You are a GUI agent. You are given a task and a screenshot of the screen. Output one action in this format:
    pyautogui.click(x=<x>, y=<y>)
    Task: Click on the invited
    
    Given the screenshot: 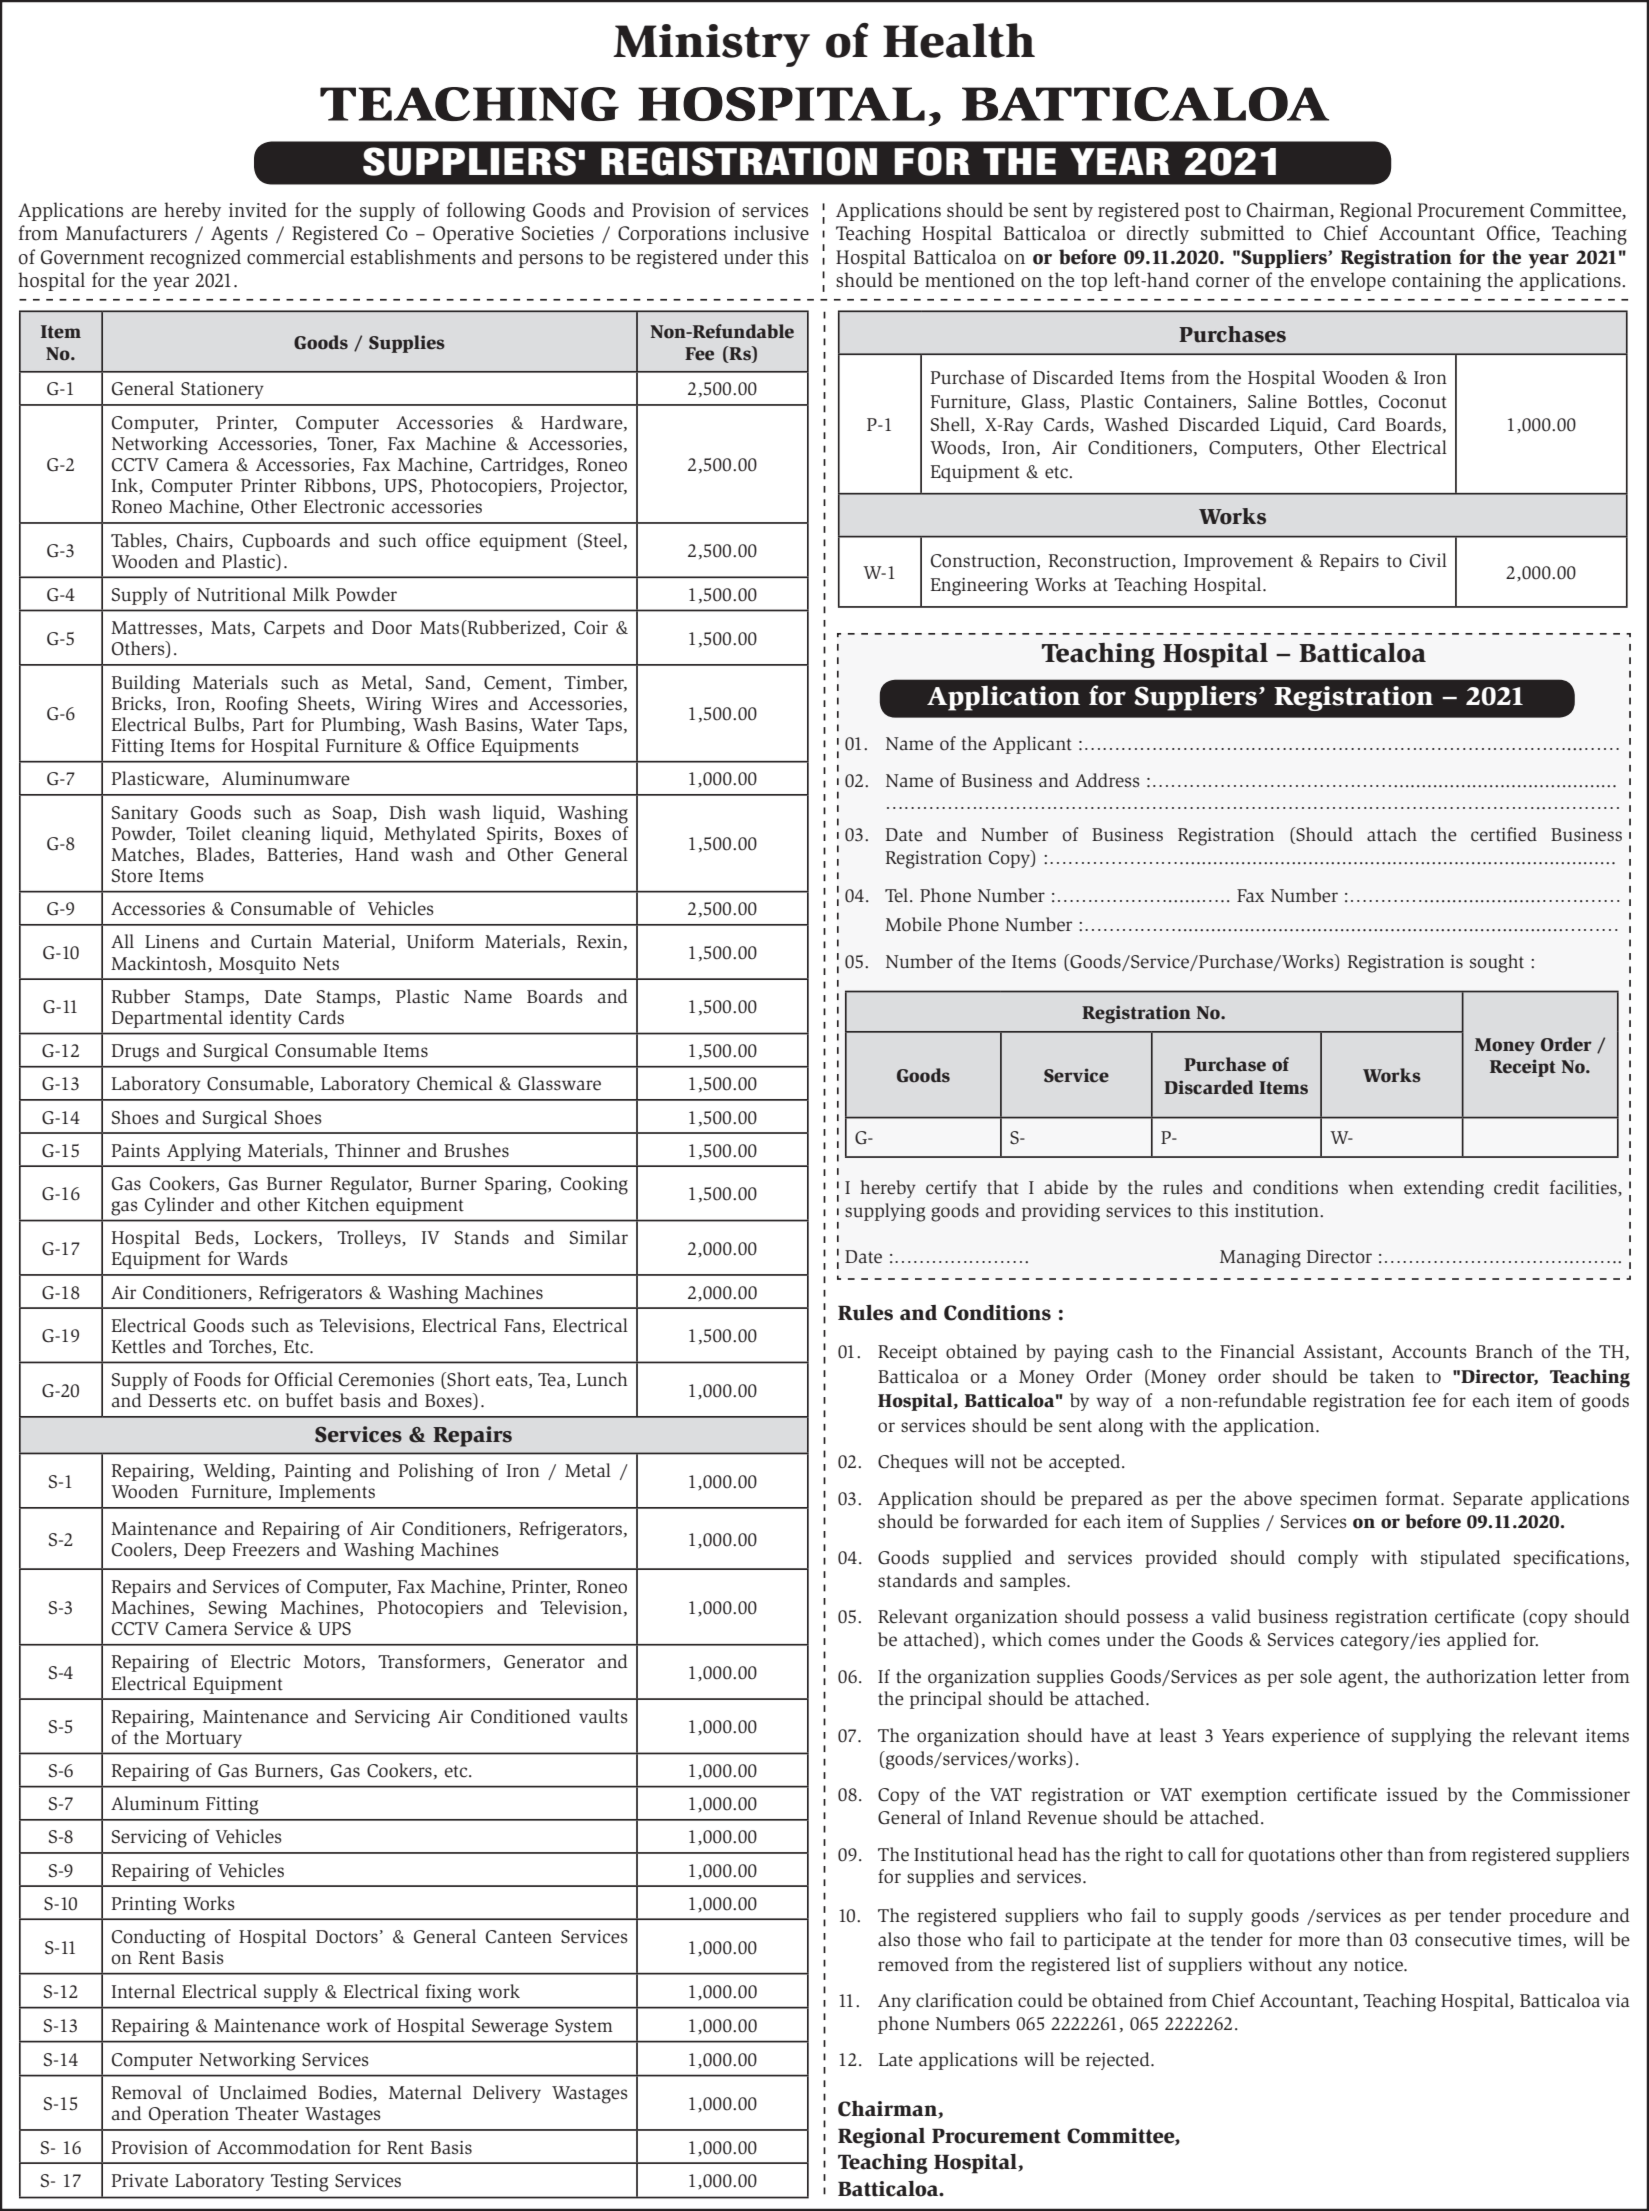 What is the action you would take?
    pyautogui.click(x=258, y=210)
